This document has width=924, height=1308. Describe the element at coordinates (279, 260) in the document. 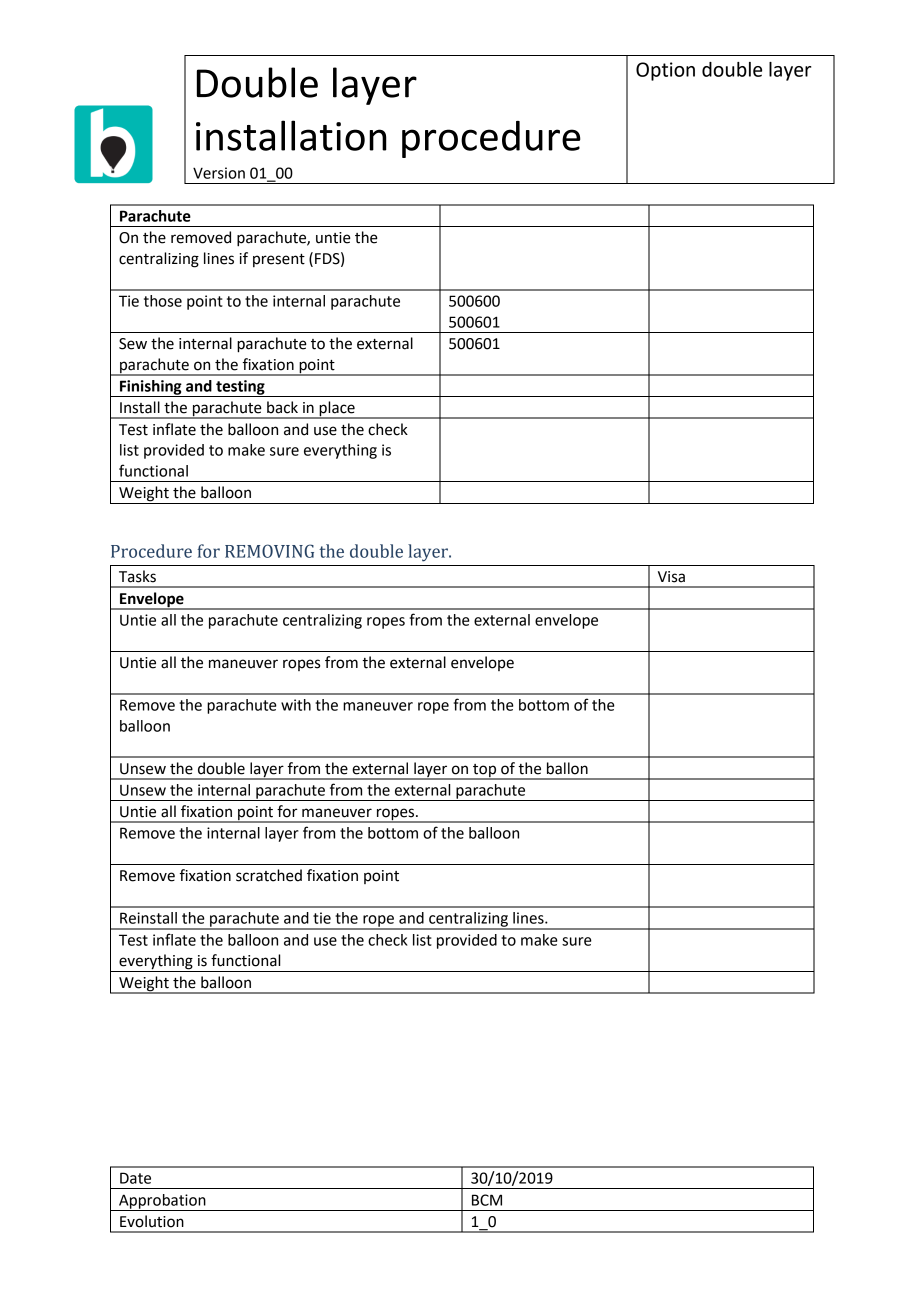

I see `present` at that location.
